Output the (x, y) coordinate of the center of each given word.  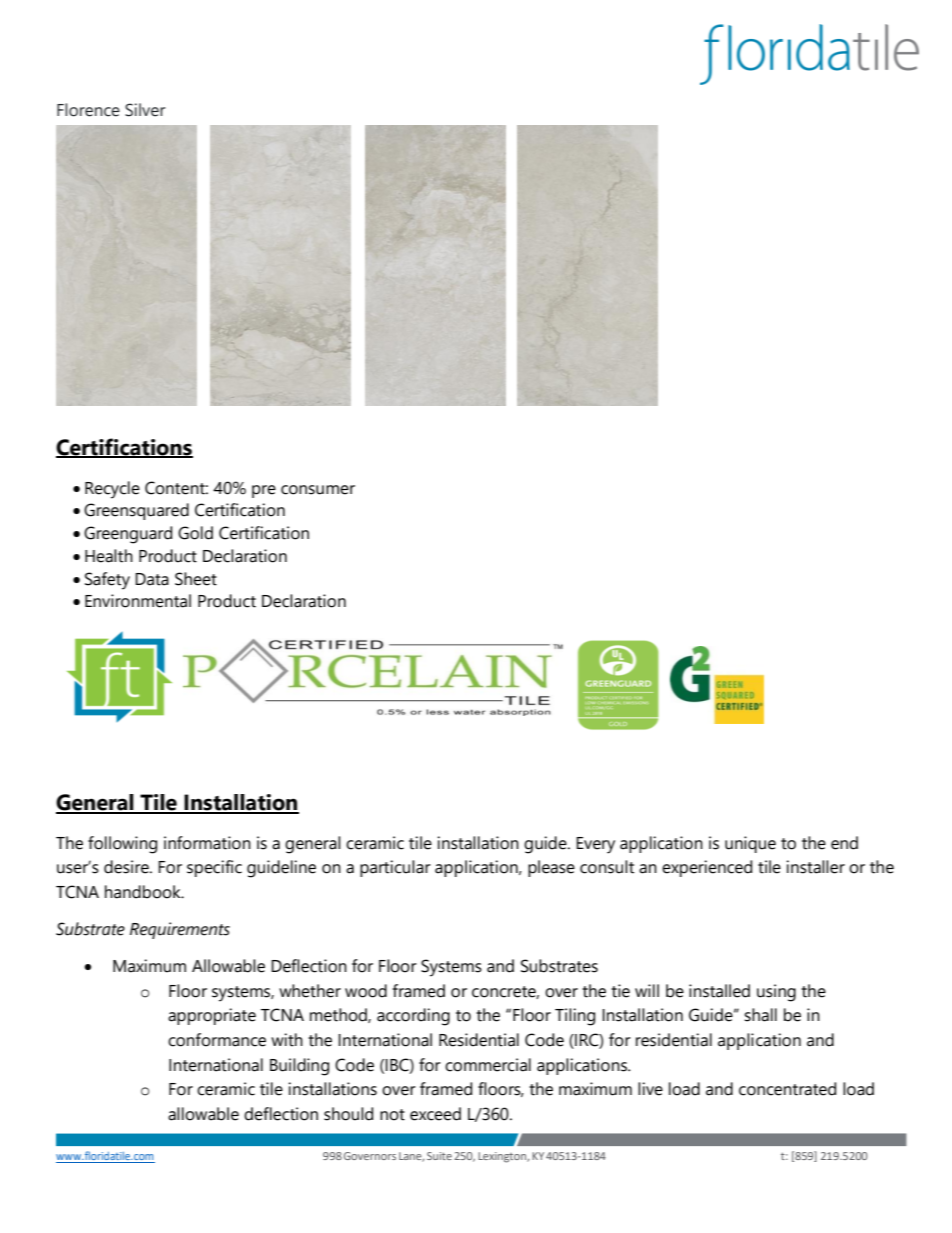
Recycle (112, 490)
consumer (318, 490)
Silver (145, 110)
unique (750, 844)
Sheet (196, 579)
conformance (217, 1040)
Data (152, 579)
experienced (707, 868)
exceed (435, 1114)
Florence (88, 110)
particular (395, 868)
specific (214, 868)
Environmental (138, 601)
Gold (195, 533)
